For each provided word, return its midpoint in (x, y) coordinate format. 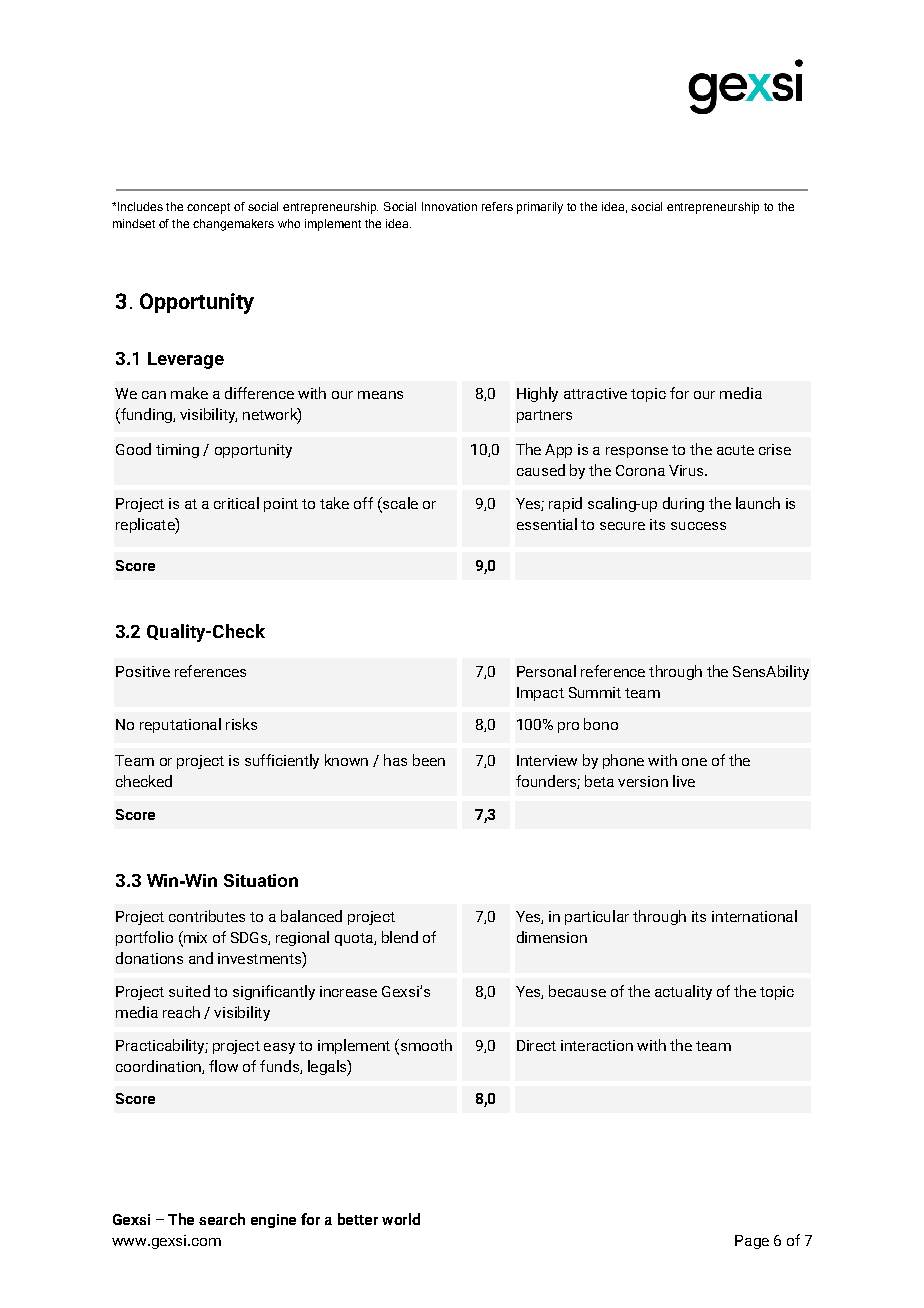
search (222, 1219)
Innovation (449, 206)
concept (208, 208)
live (684, 781)
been (429, 760)
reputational (180, 725)
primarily (540, 208)
